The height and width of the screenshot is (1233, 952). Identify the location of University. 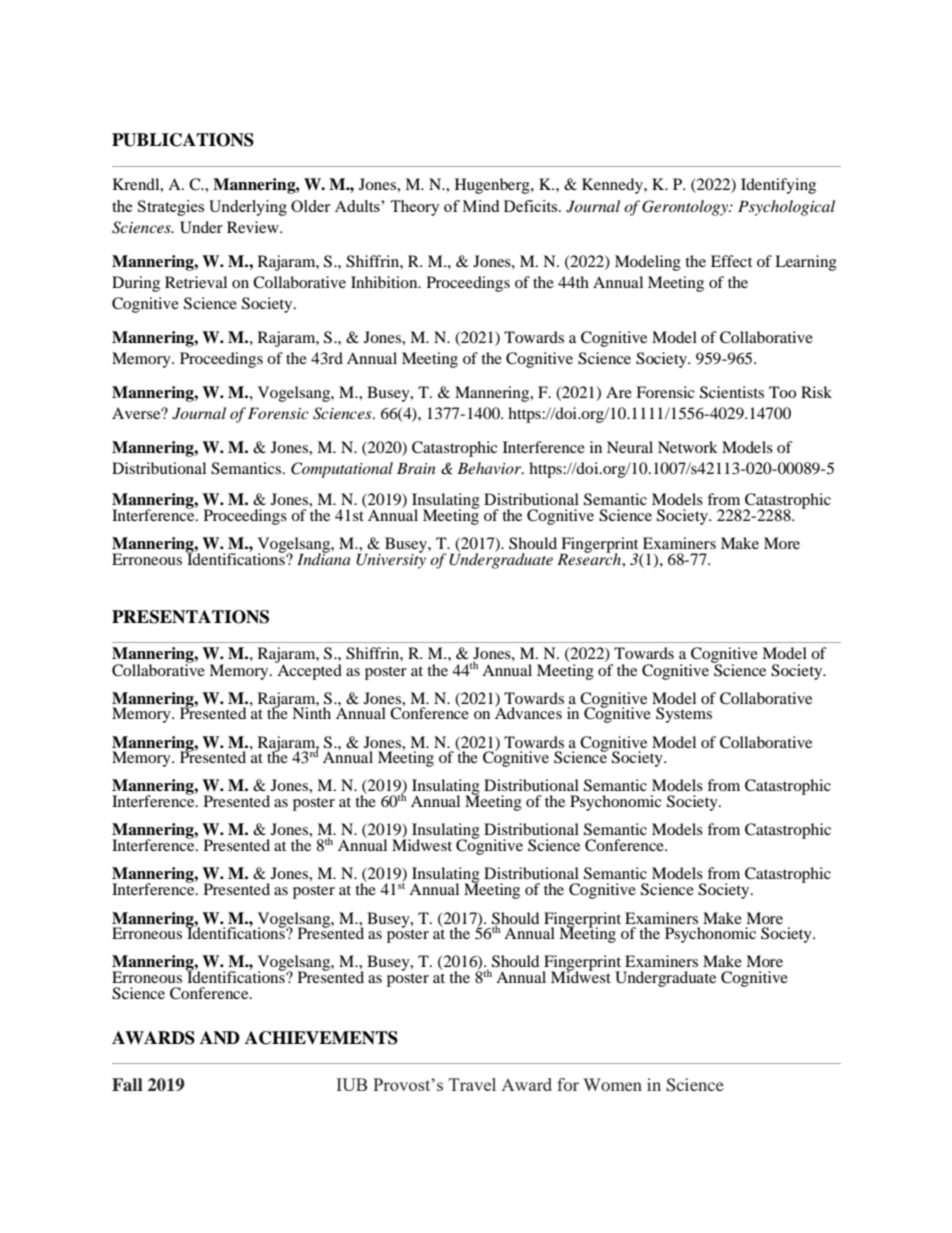
(391, 560).
